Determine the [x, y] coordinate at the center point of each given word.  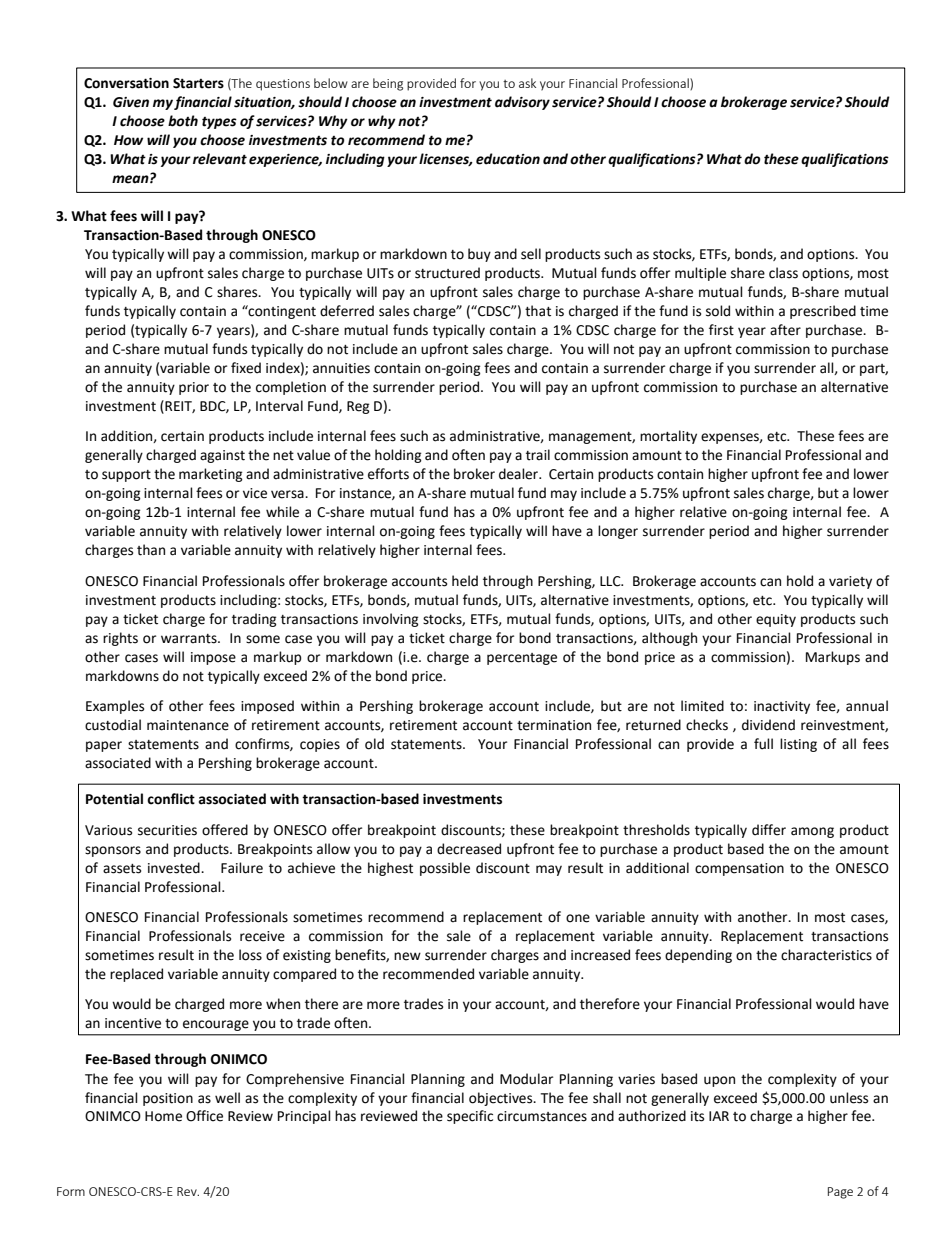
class [783, 273]
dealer [520, 474]
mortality [668, 437]
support [126, 476]
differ [769, 830]
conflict [171, 799]
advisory [522, 103]
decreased [469, 849]
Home [163, 1116]
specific [470, 1117]
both [183, 121]
